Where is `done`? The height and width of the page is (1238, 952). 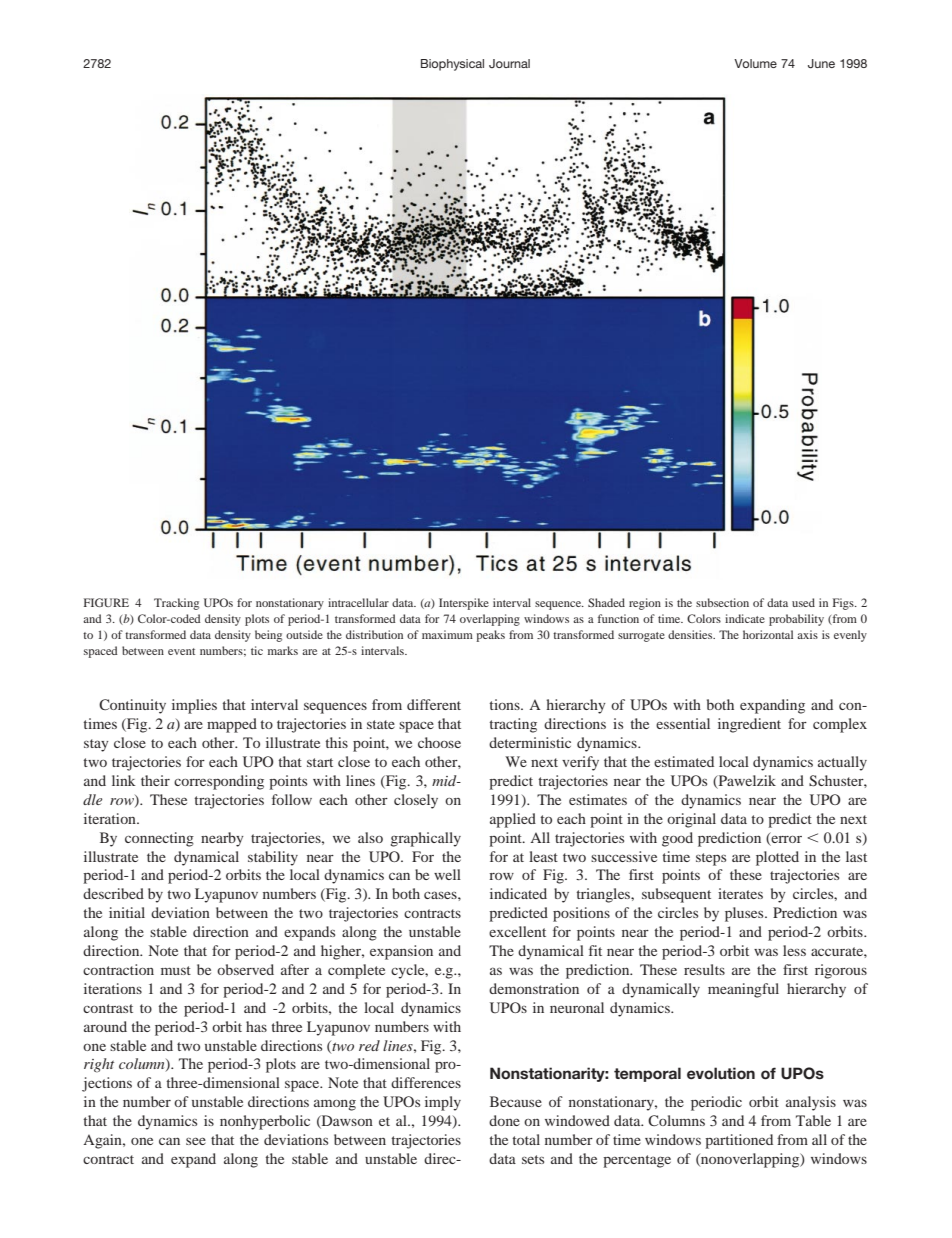
done is located at coordinates (504, 1120).
